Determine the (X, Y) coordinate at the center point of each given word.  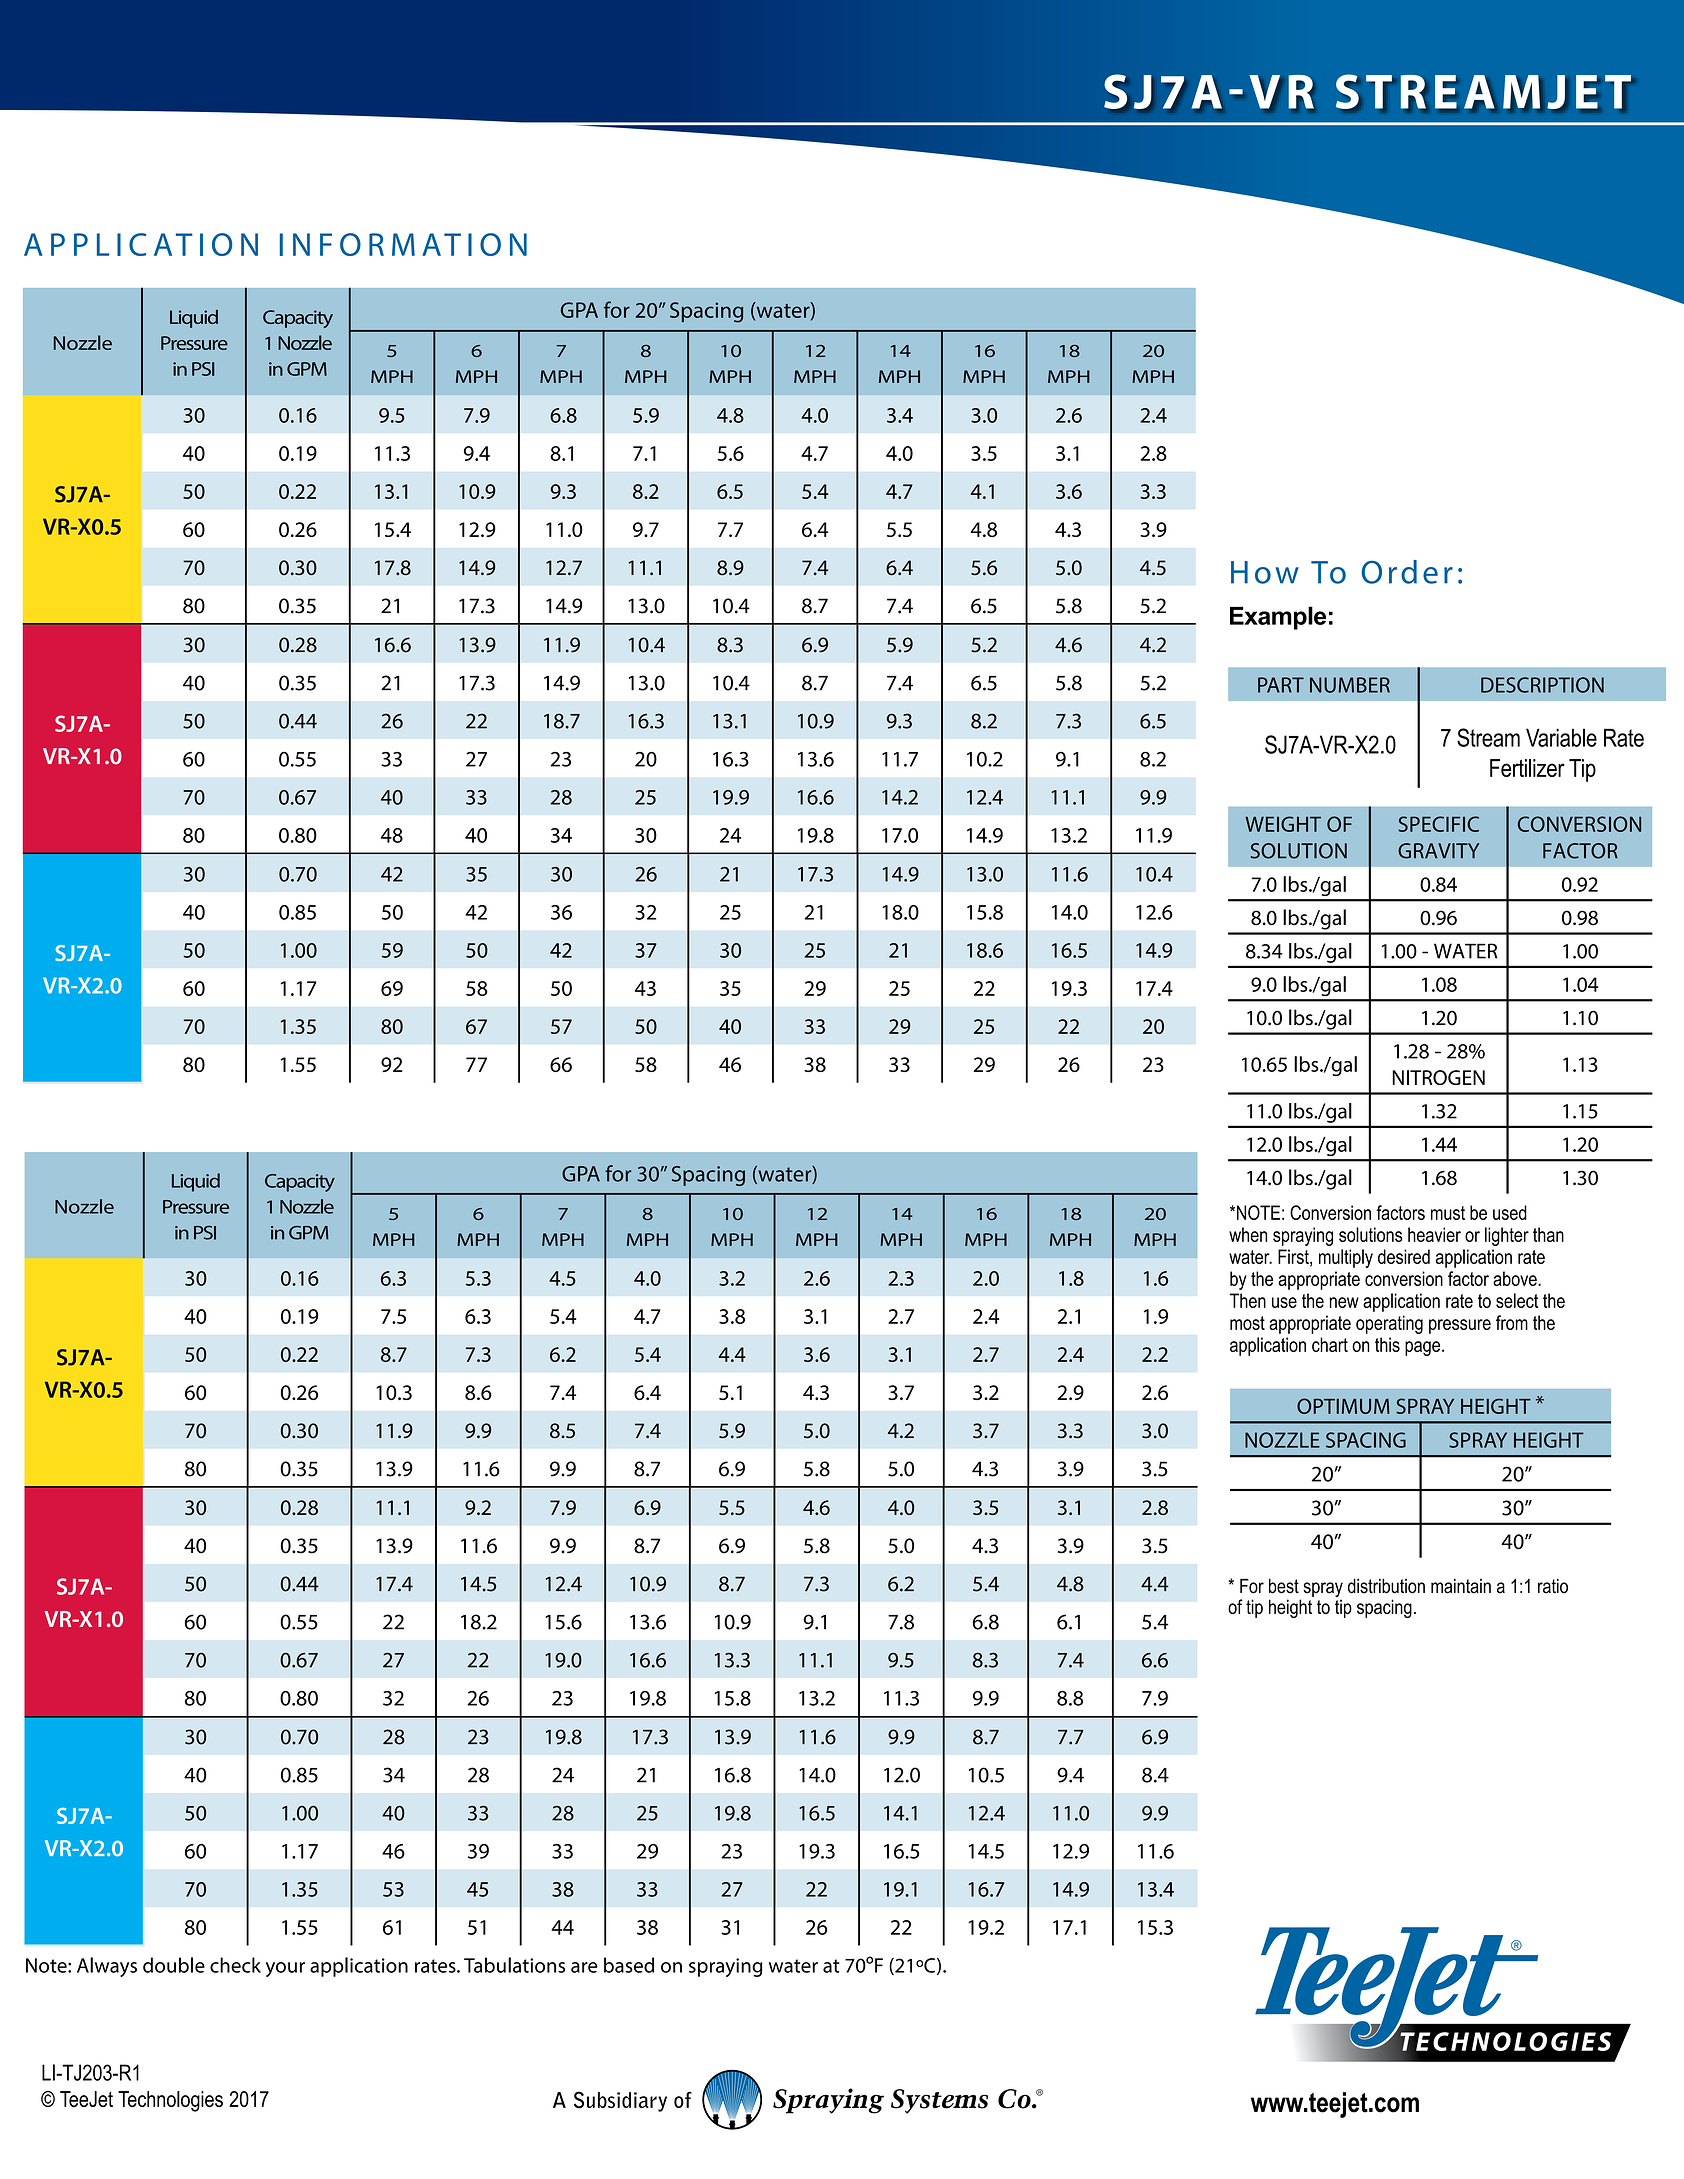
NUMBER (1350, 685)
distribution (1386, 1586)
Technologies (170, 2101)
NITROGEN (1438, 1077)
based (629, 1965)
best (1284, 1586)
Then (1247, 1300)
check (235, 1965)
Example (1278, 618)
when (1248, 1234)
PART (1281, 685)
